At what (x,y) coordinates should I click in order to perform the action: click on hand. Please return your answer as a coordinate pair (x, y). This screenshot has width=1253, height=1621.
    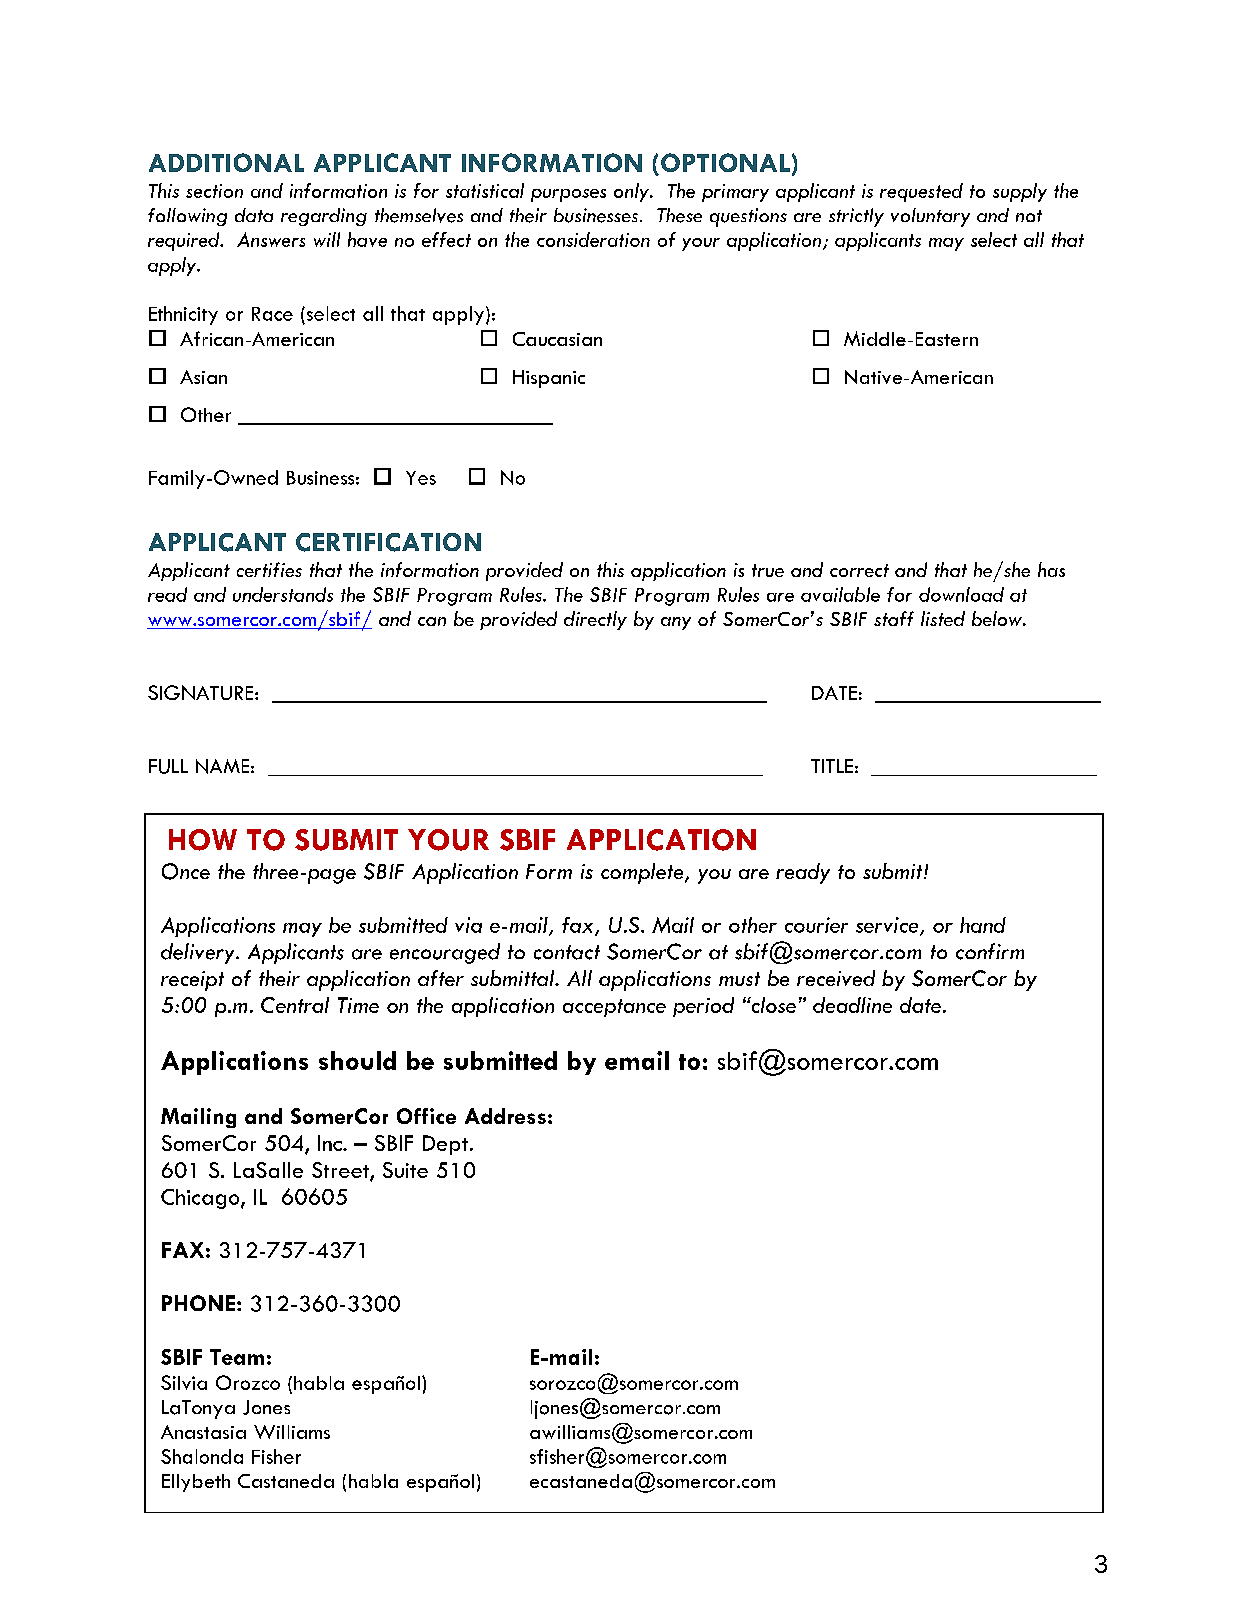
    Looking at the image, I should click on (983, 925).
